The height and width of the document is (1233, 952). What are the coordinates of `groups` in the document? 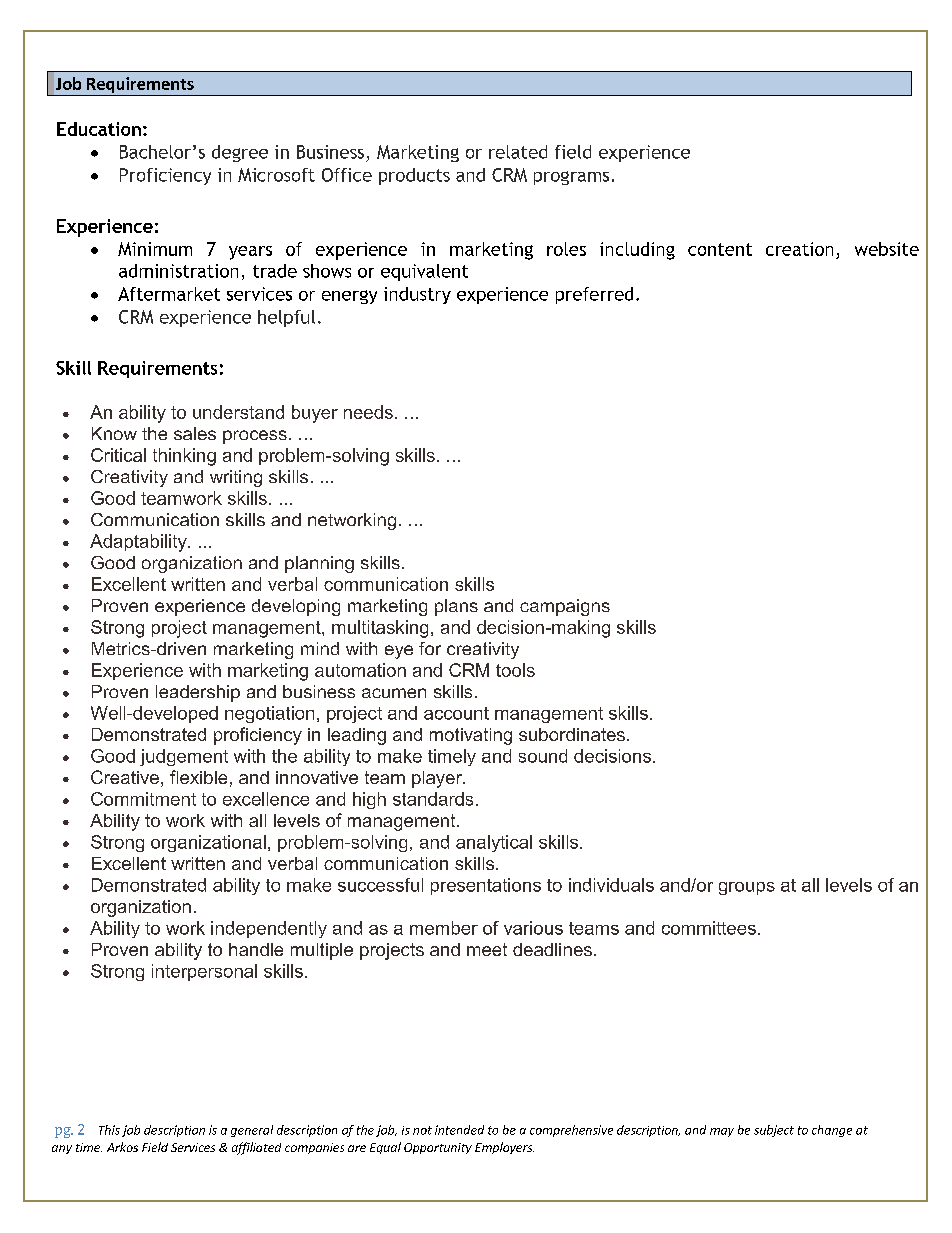 It's located at (747, 888).
